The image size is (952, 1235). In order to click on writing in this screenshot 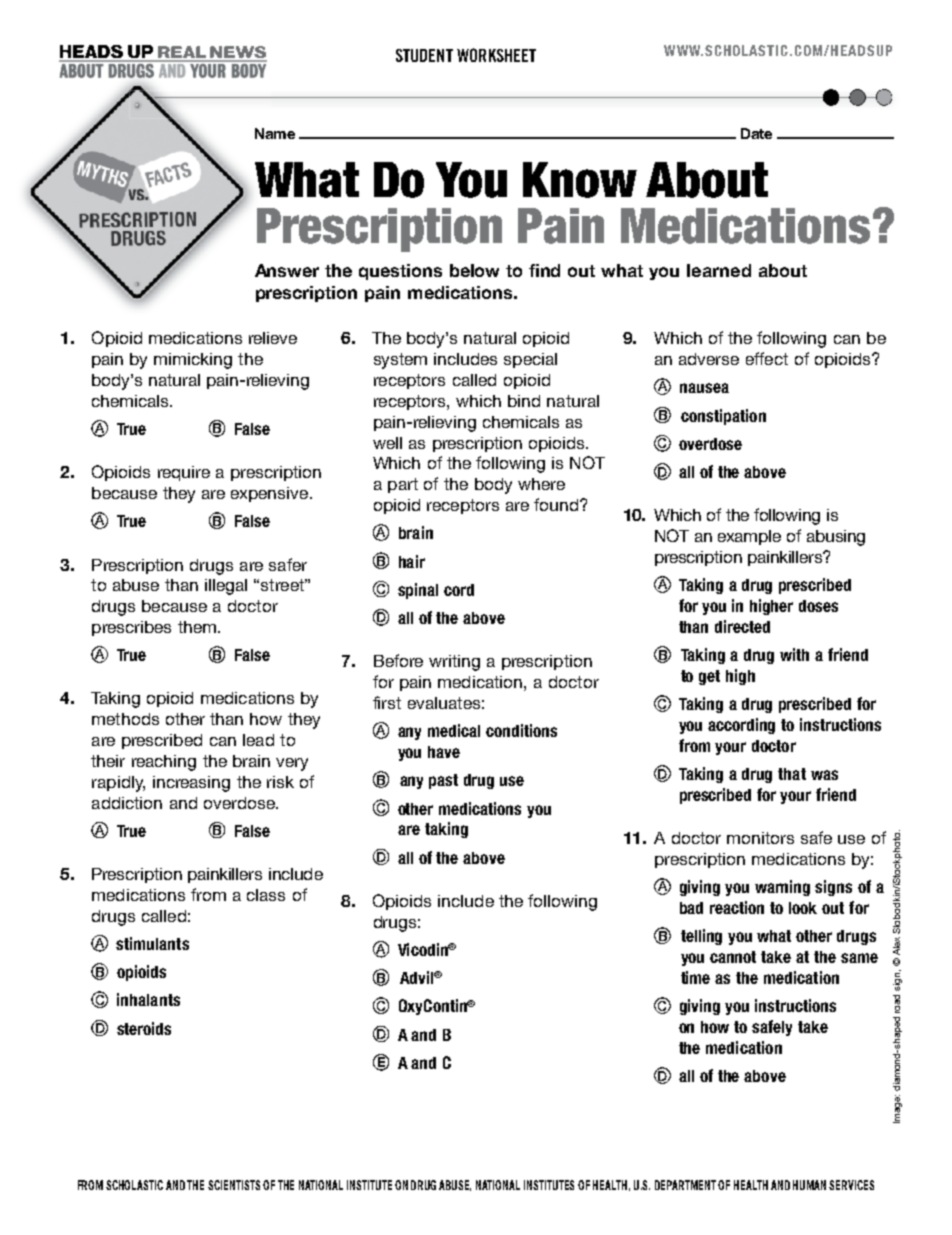, I will do `click(454, 663)`.
